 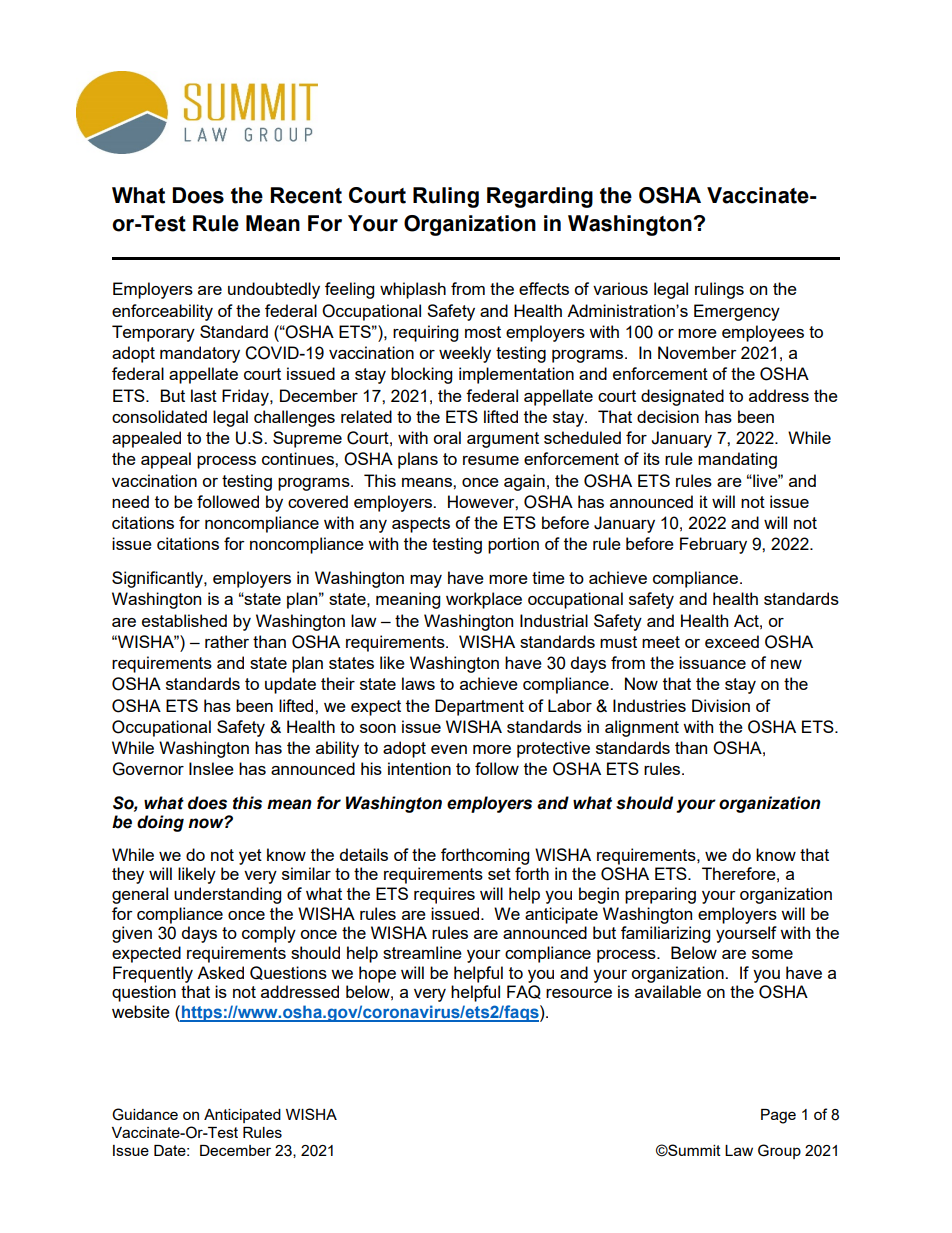 I want to click on understanding, so click(x=227, y=895).
